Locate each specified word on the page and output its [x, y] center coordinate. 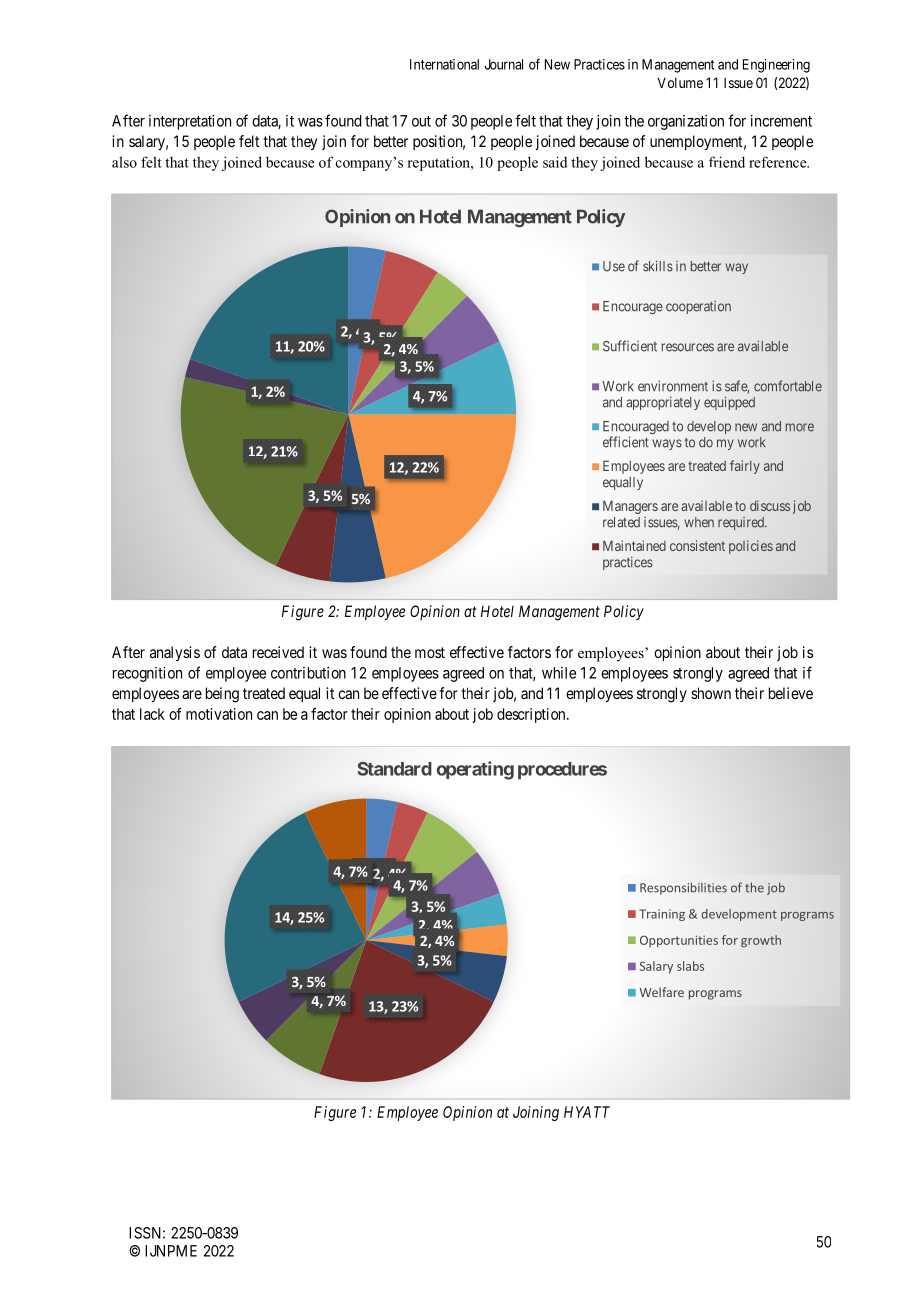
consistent [697, 545]
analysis [175, 654]
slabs [690, 966]
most [430, 652]
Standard [394, 769]
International [444, 64]
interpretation [190, 122]
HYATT [587, 1112]
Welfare [662, 992]
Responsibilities [683, 888]
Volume [680, 82]
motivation [219, 714]
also [124, 162]
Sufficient [630, 346]
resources [688, 347]
